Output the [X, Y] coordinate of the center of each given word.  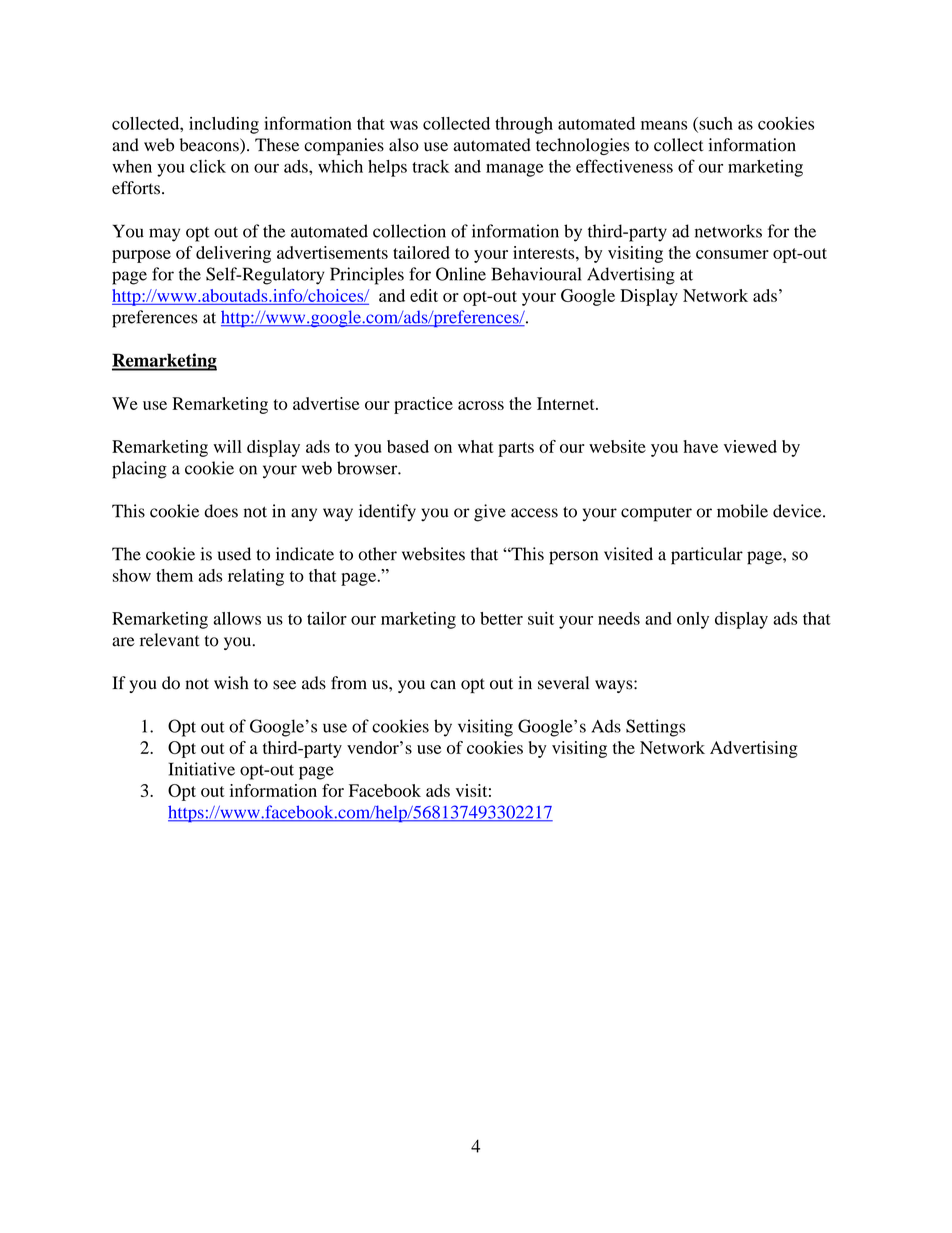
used [234, 554]
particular [707, 556]
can [443, 685]
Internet [567, 403]
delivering [233, 254]
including [224, 125]
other [377, 554]
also [404, 145]
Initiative [202, 769]
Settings [655, 728]
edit [424, 295]
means [664, 125]
